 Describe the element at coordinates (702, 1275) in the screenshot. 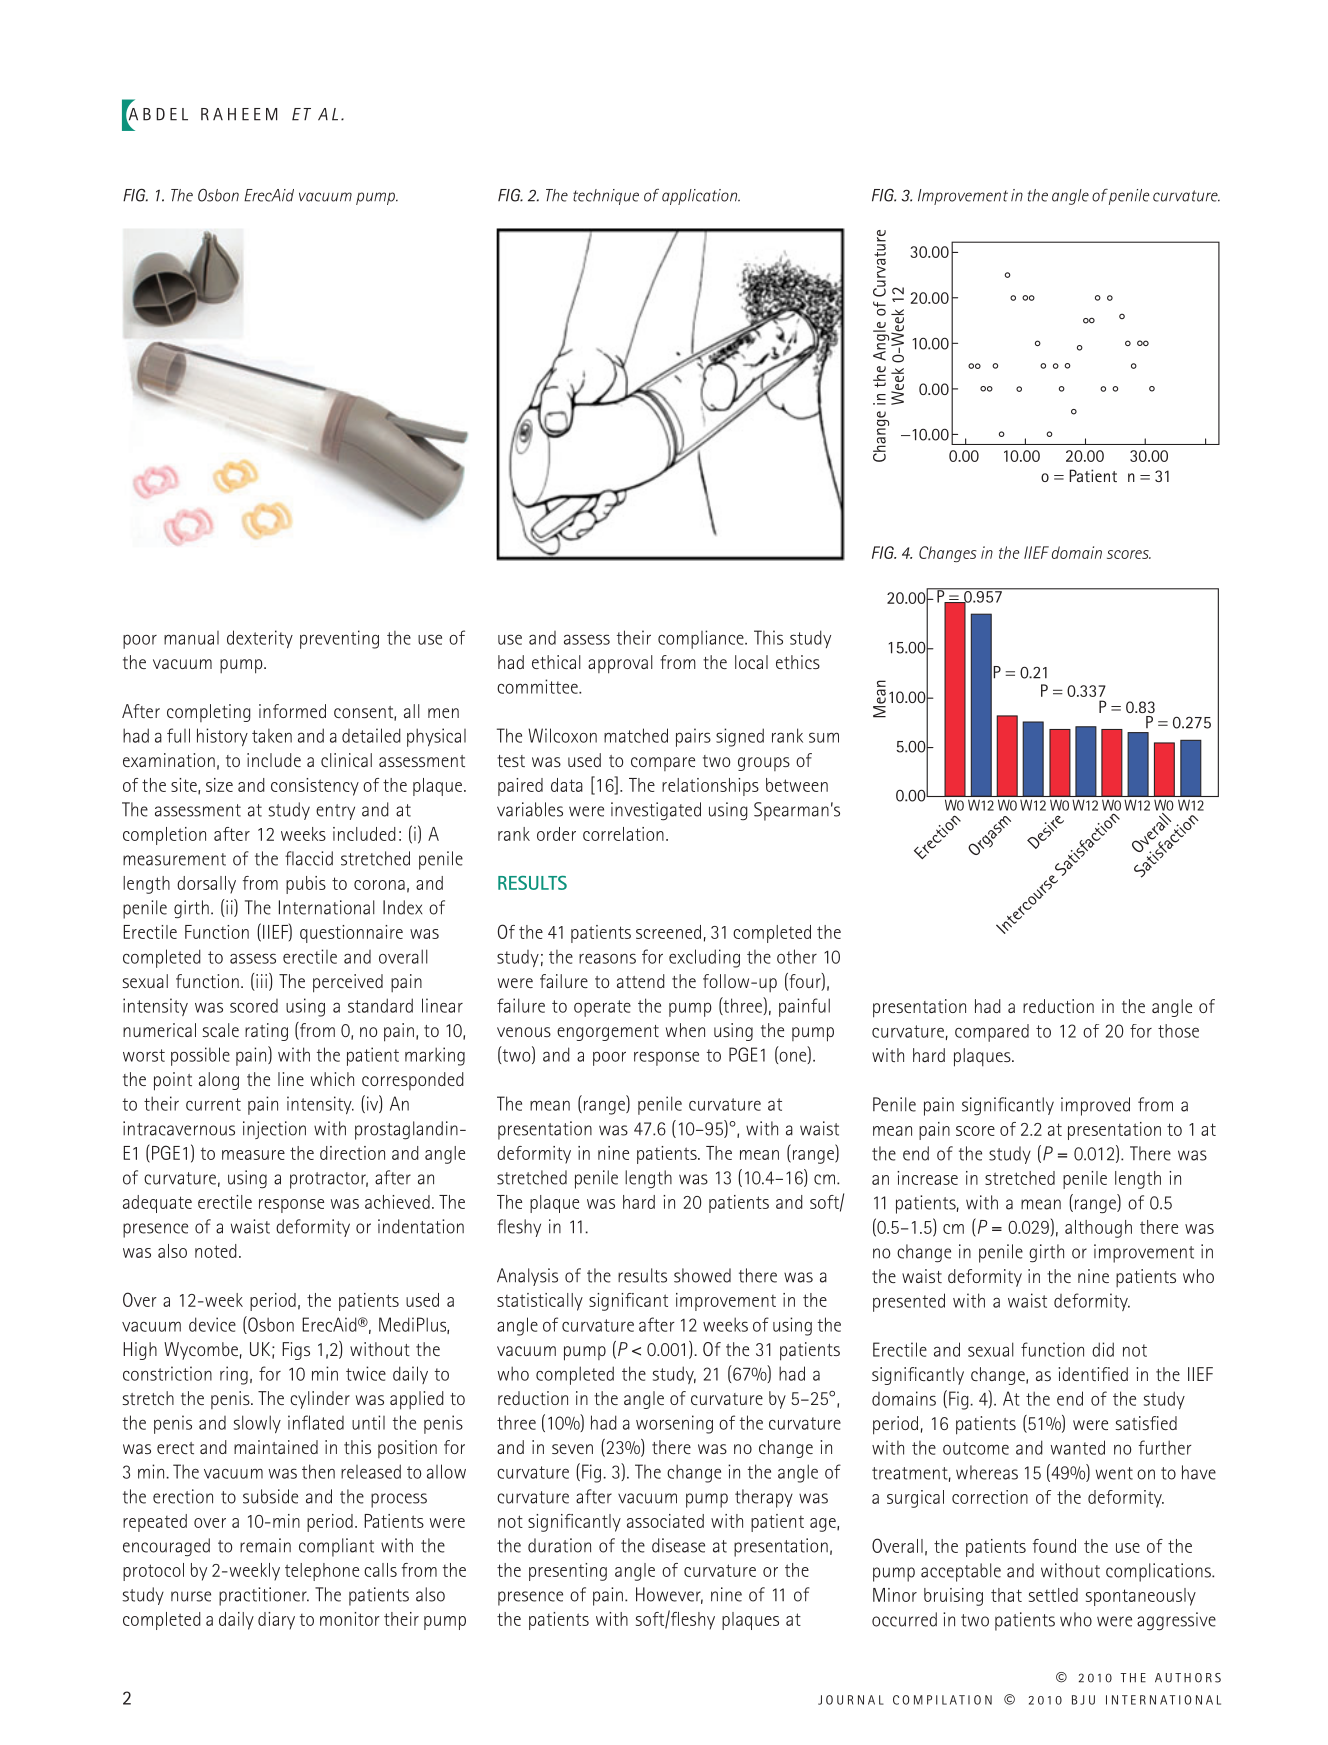

I see `showed` at that location.
